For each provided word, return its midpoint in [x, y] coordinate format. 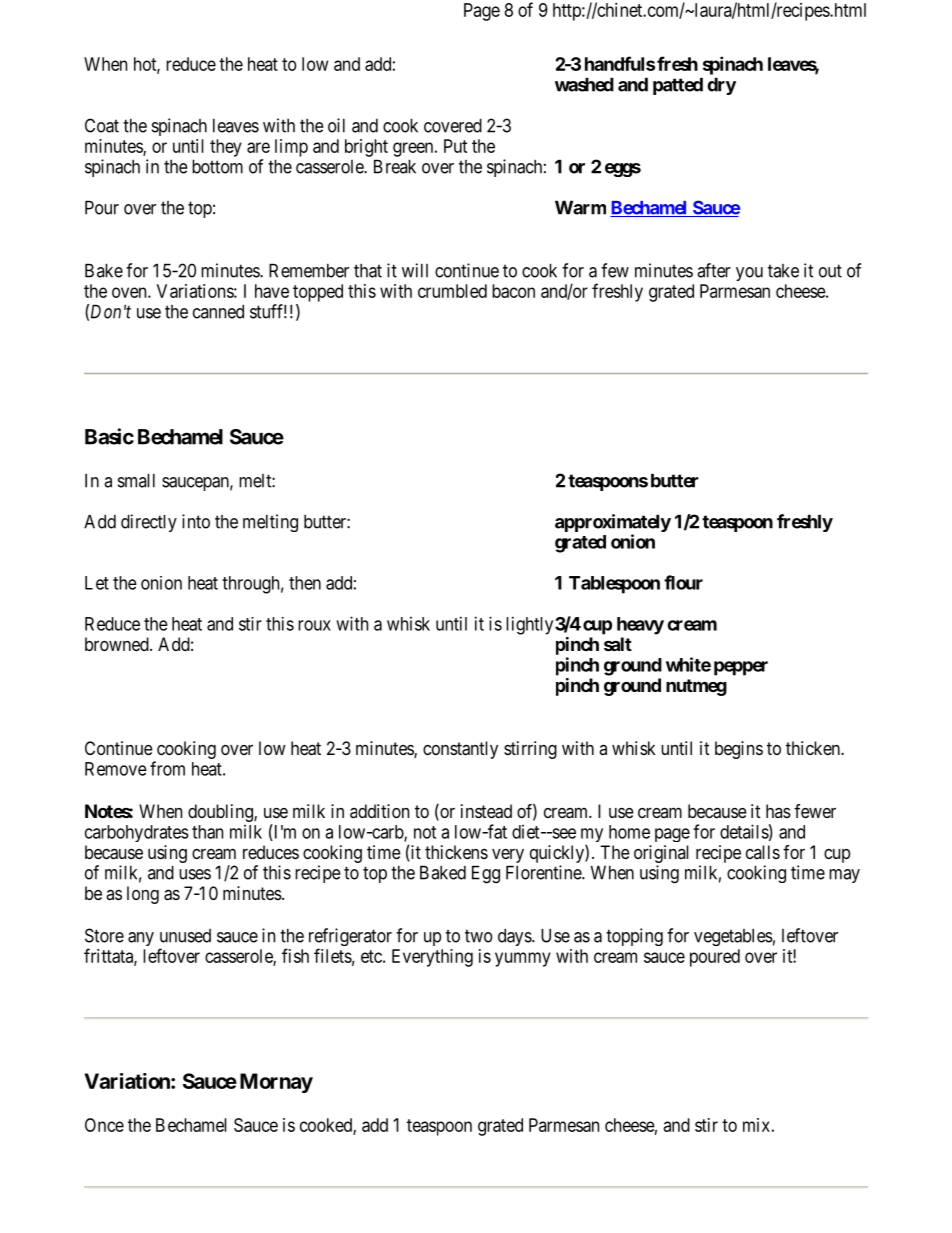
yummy [523, 959]
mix [756, 1125]
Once [104, 1125]
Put [455, 146]
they [226, 148]
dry [721, 86]
